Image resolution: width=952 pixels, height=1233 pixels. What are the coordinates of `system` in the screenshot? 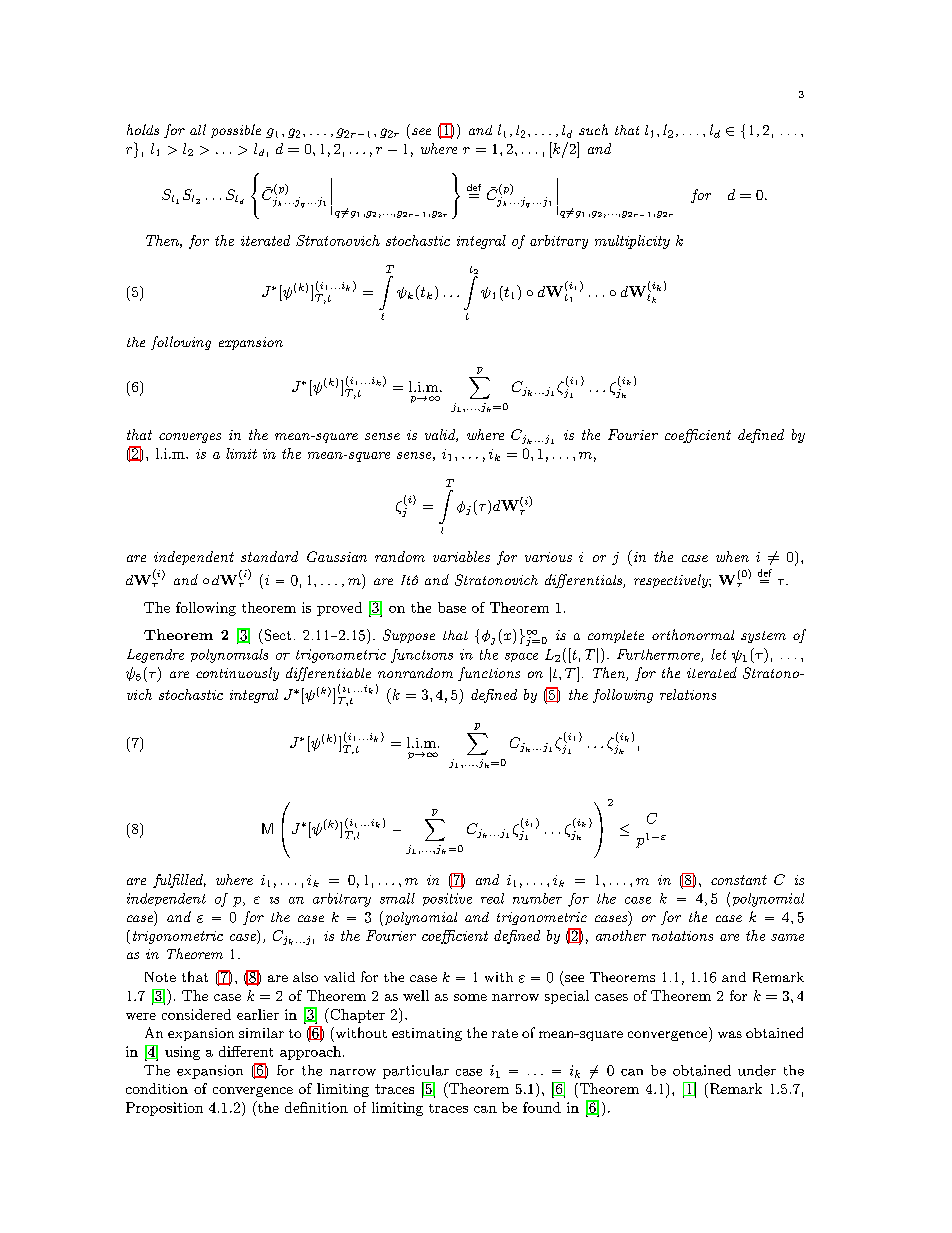 It's located at (763, 637).
